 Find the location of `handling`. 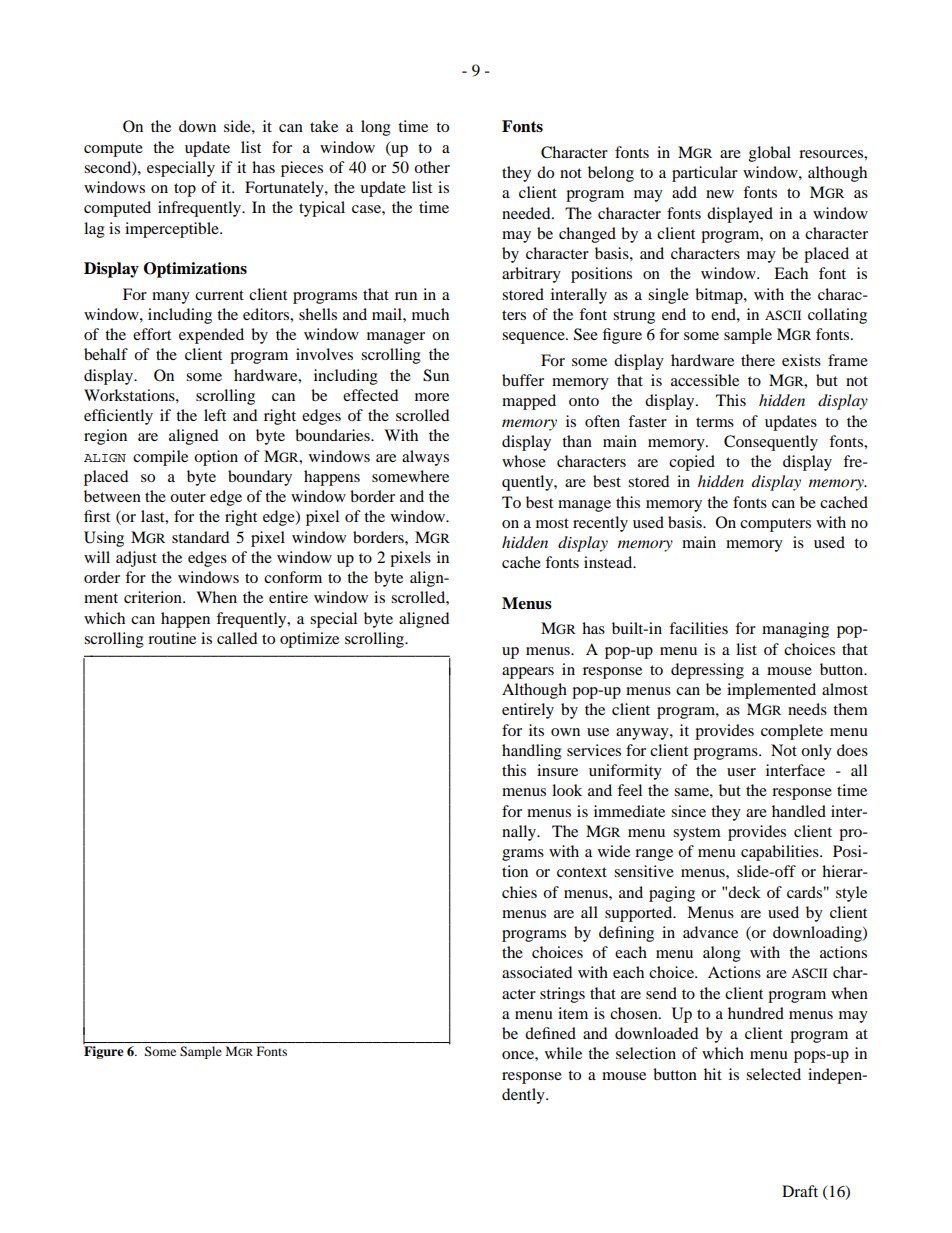

handling is located at coordinates (532, 752).
